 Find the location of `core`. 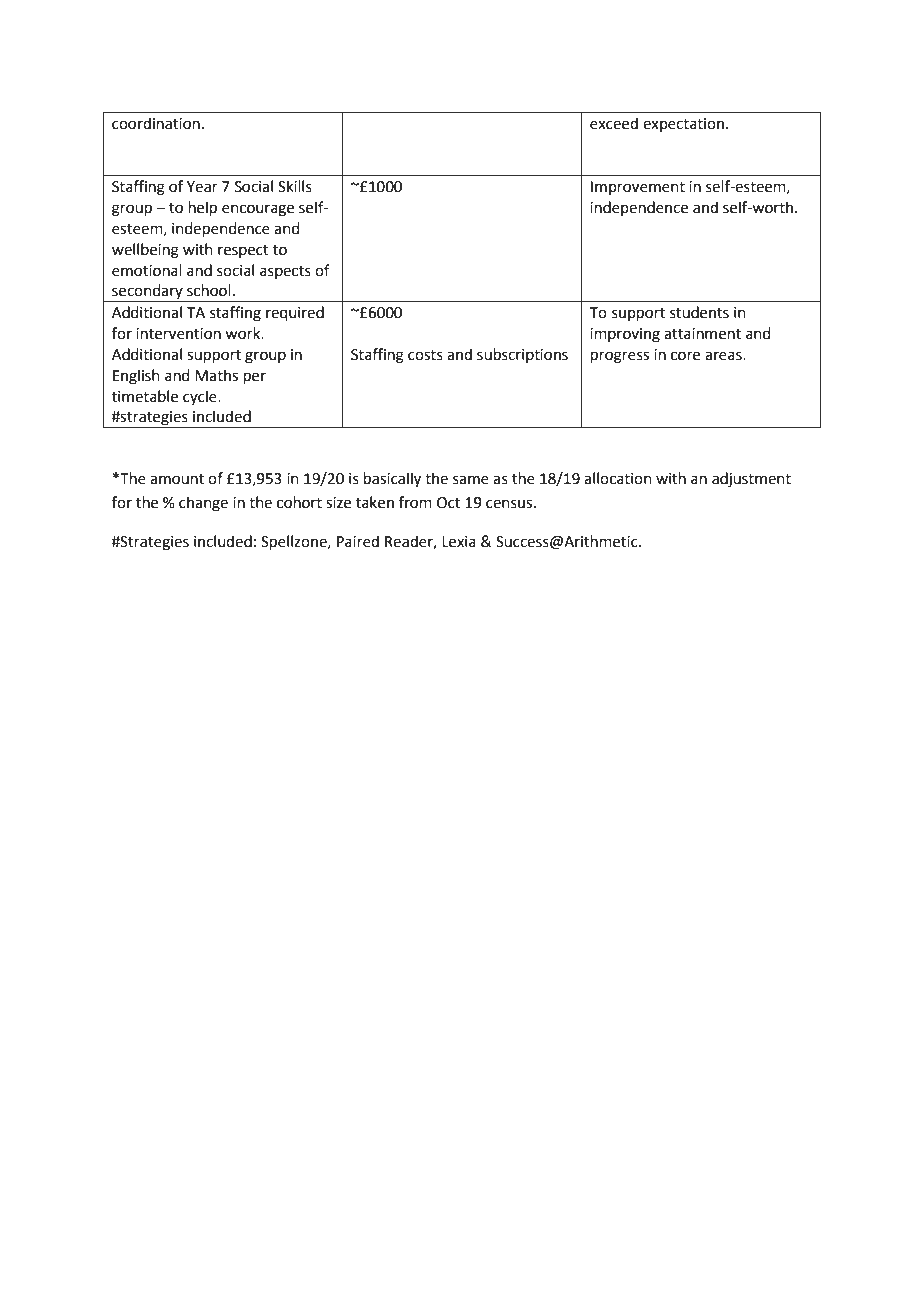

core is located at coordinates (685, 356).
